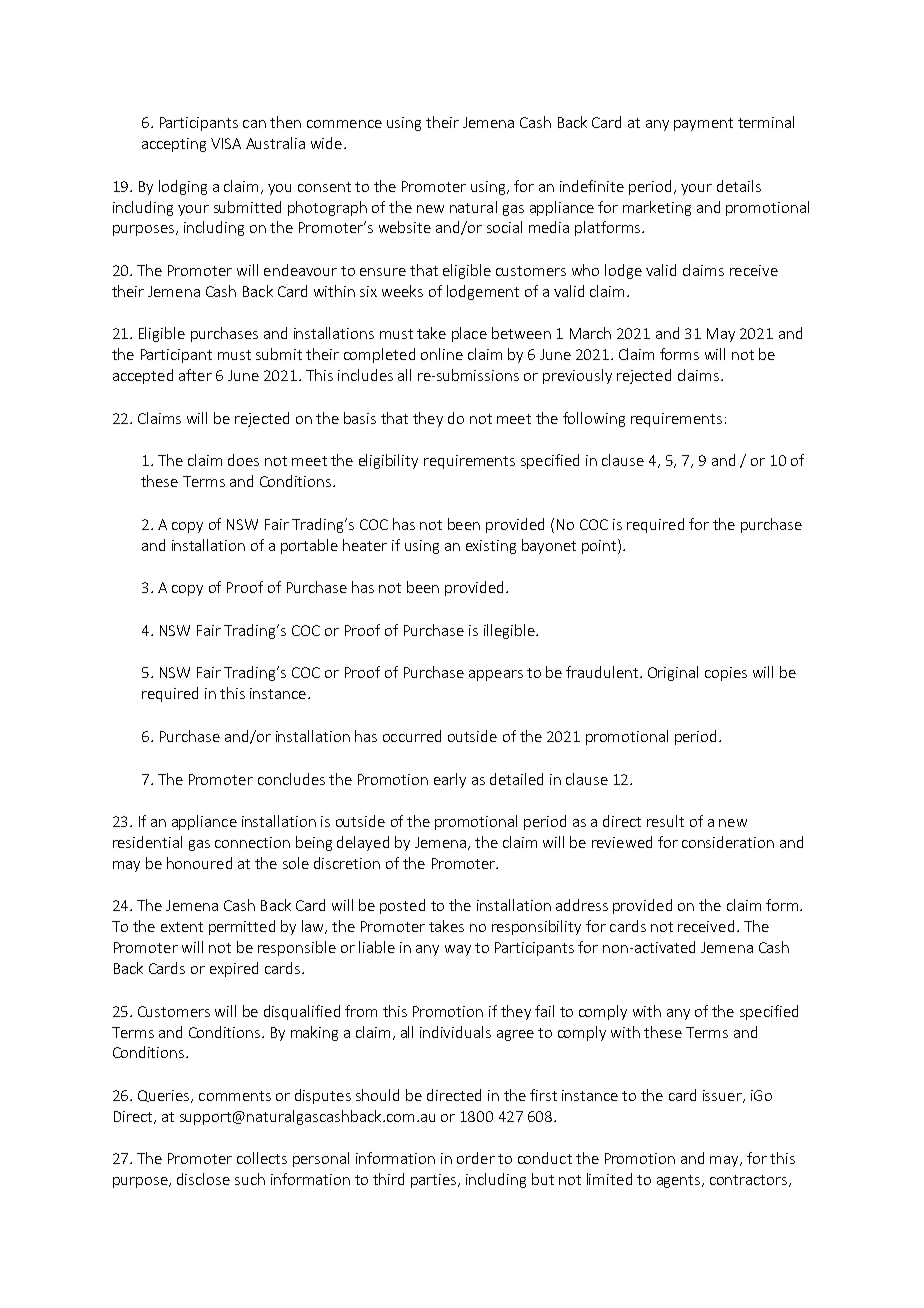 The image size is (924, 1308). I want to click on VISA, so click(226, 143).
